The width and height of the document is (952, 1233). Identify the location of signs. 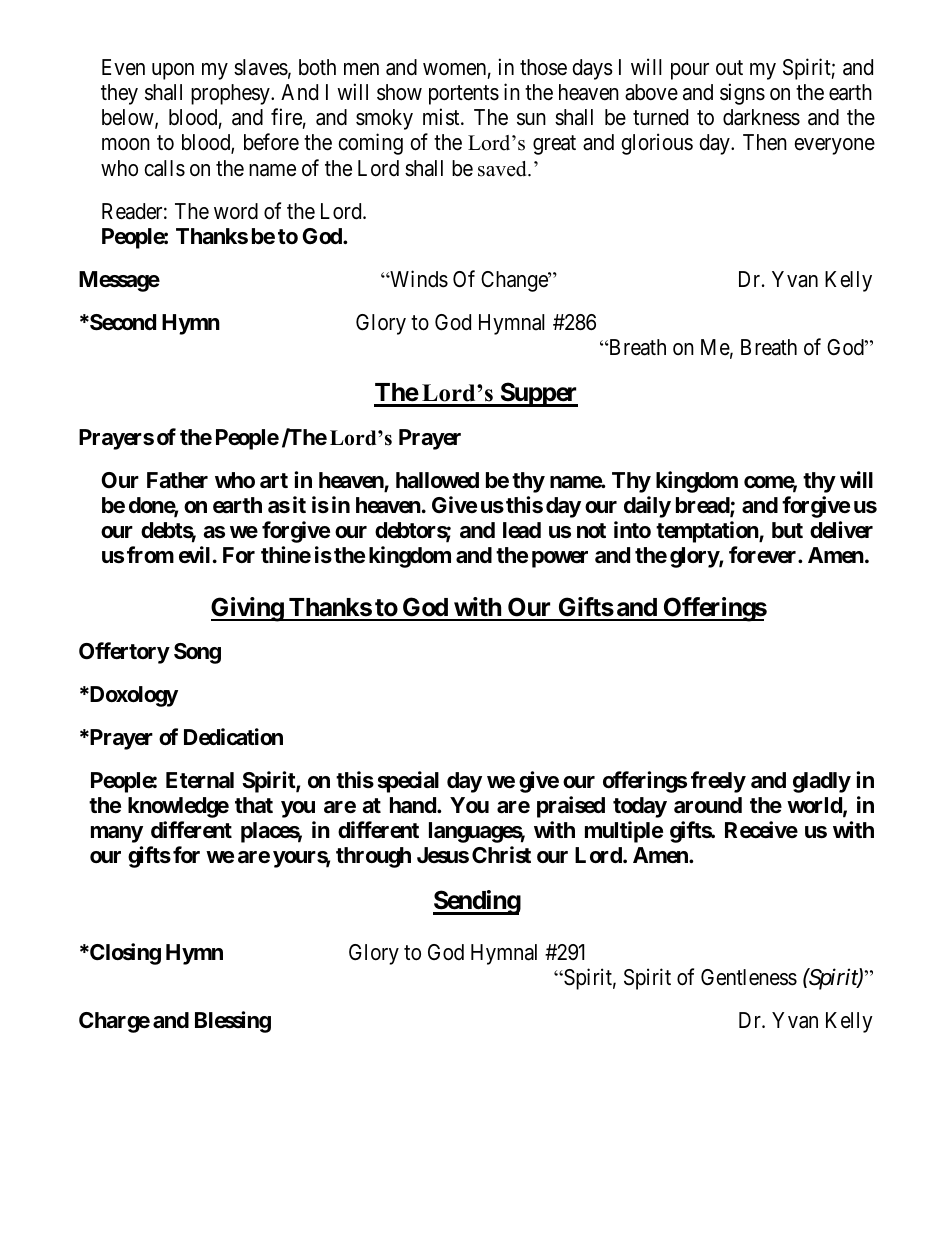
(742, 94).
